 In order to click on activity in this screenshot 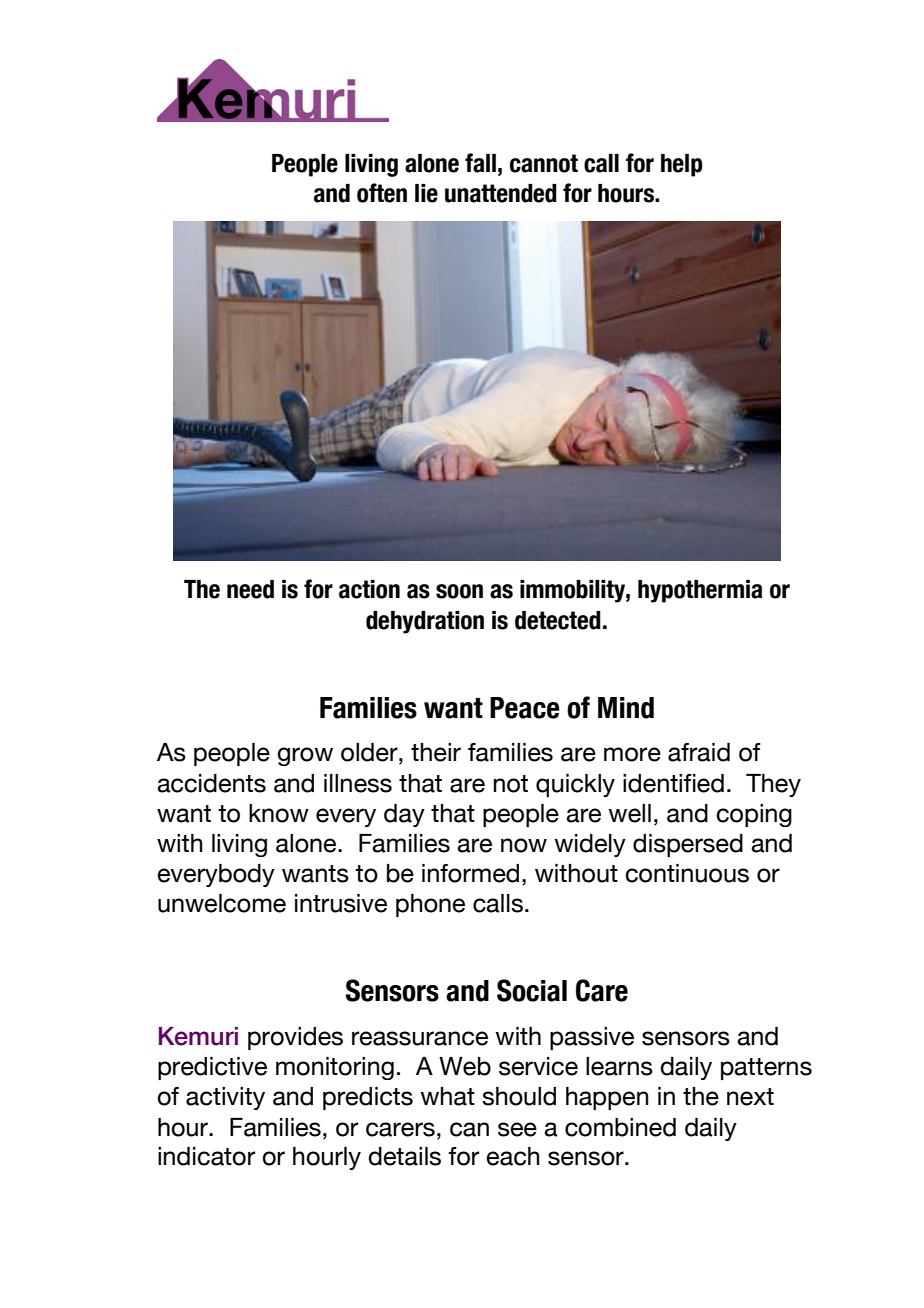, I will do `click(225, 1098)`.
